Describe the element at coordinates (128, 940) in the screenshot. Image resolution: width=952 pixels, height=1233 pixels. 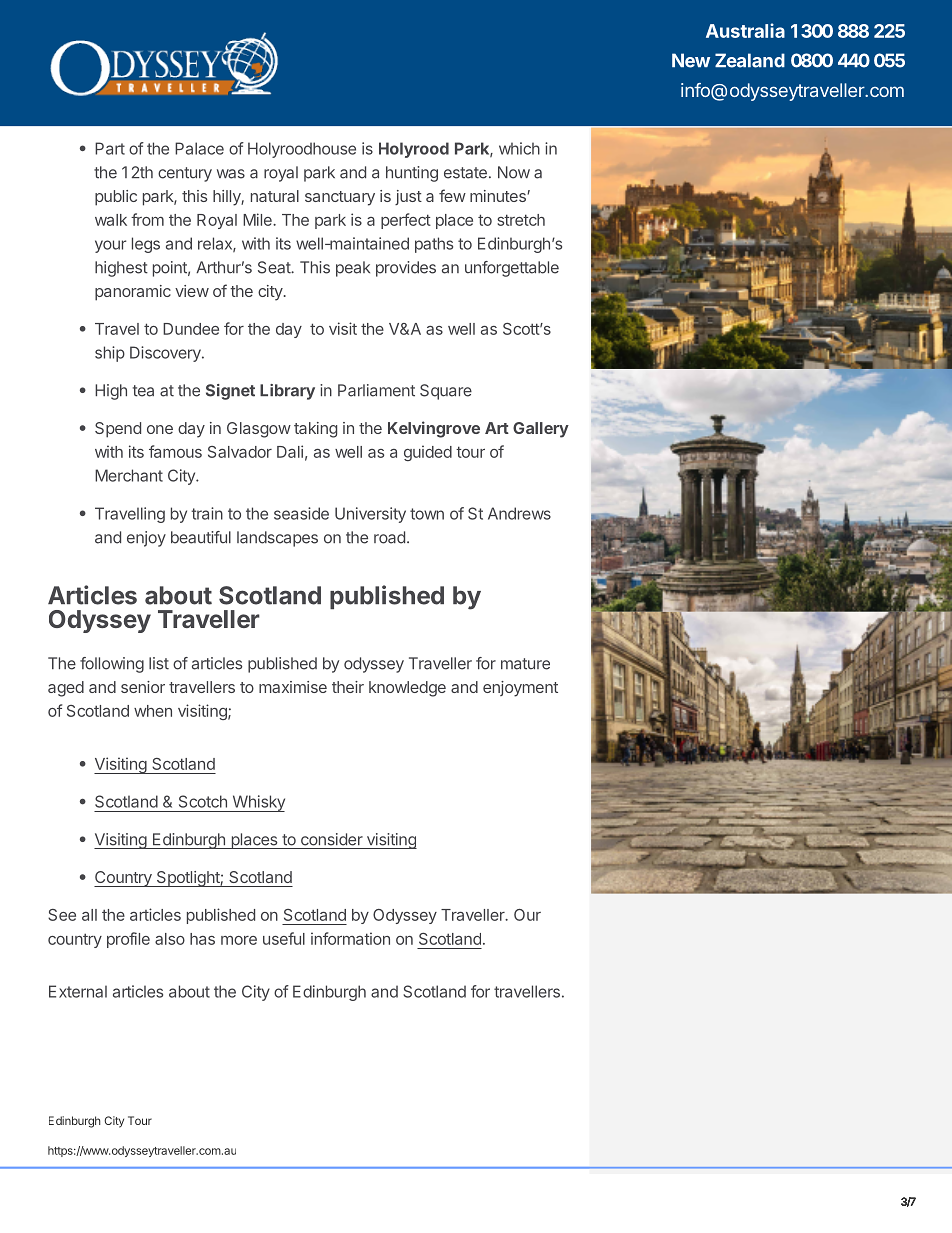
I see `profile` at that location.
